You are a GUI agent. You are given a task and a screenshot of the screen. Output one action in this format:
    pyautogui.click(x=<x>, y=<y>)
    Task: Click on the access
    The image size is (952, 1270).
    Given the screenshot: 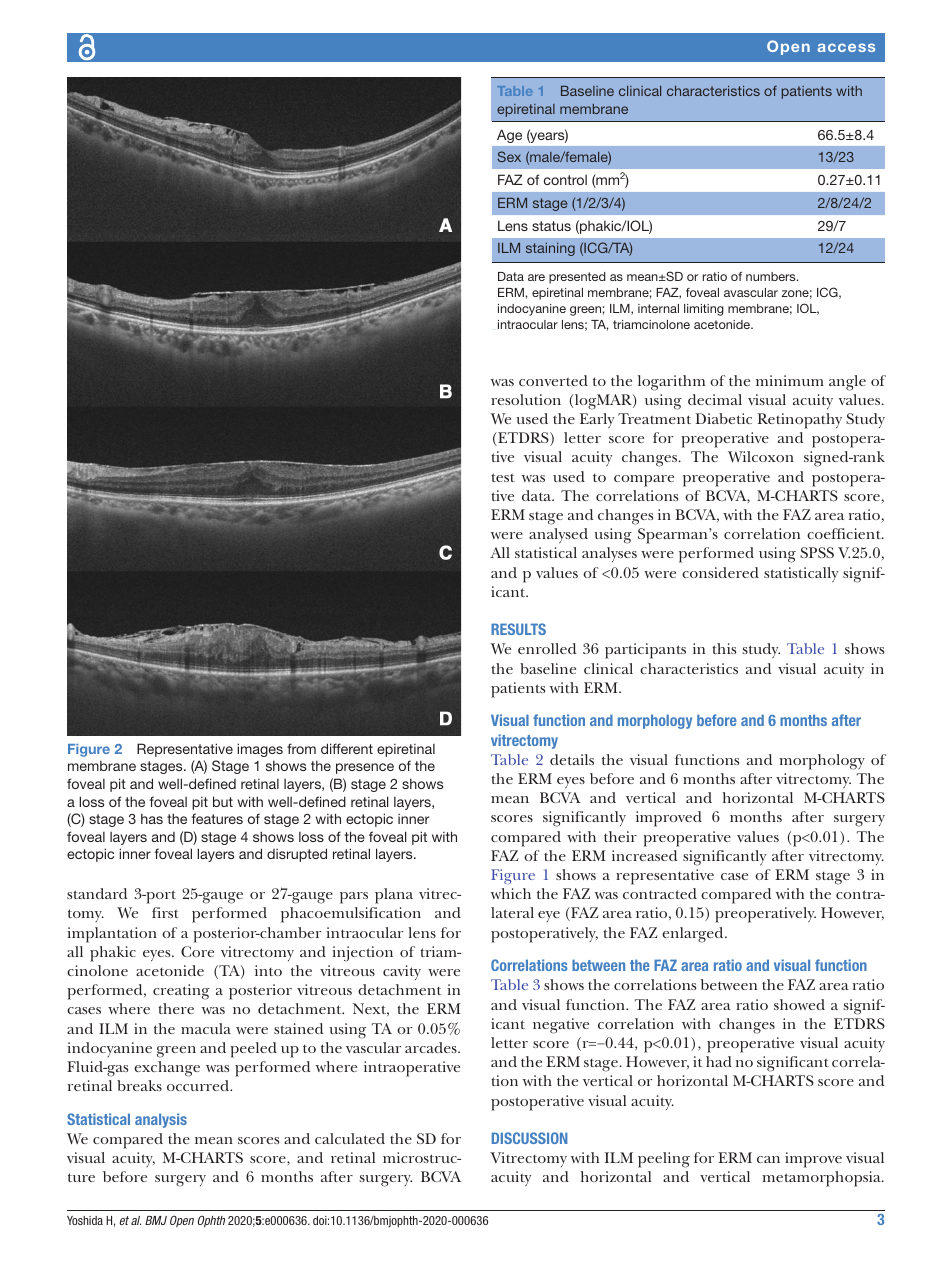 What is the action you would take?
    pyautogui.click(x=846, y=47)
